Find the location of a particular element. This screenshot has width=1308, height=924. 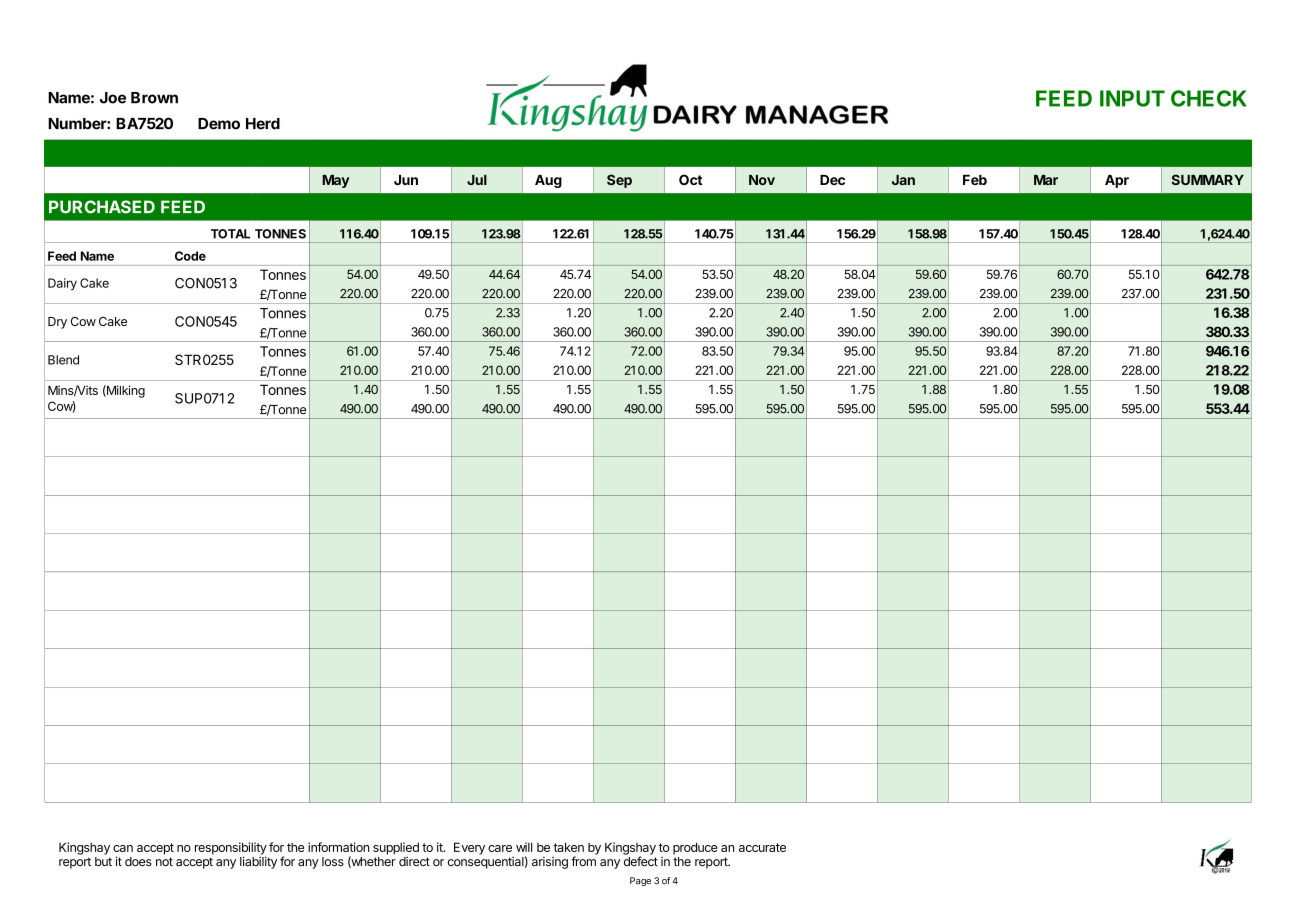

defect is located at coordinates (641, 861).
